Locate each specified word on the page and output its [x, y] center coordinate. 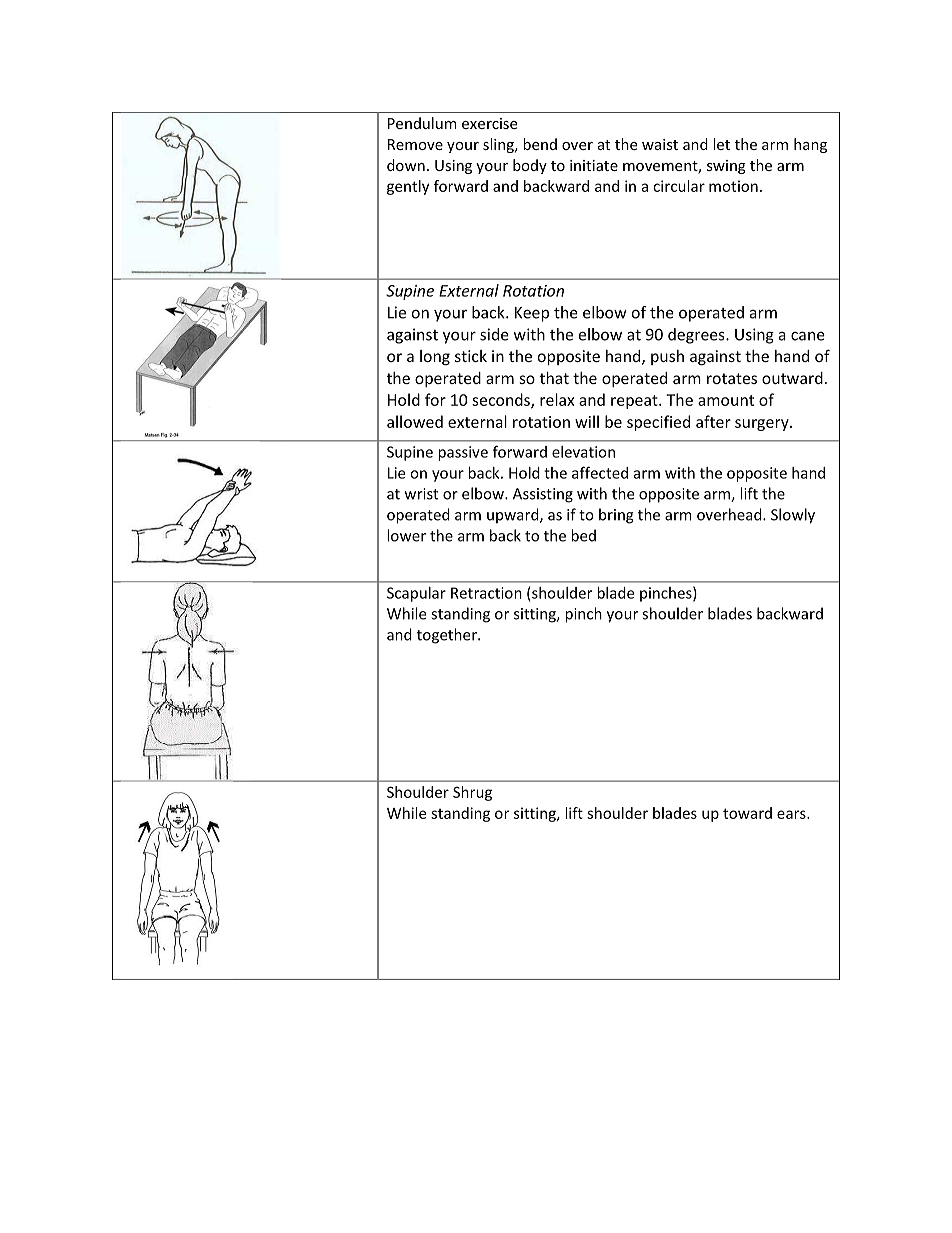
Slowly [793, 516]
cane [808, 336]
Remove [415, 144]
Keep [532, 314]
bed [583, 535]
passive [463, 453]
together [448, 636]
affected [600, 472]
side [494, 334]
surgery [763, 425]
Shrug [472, 793]
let [721, 144]
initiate [594, 165]
